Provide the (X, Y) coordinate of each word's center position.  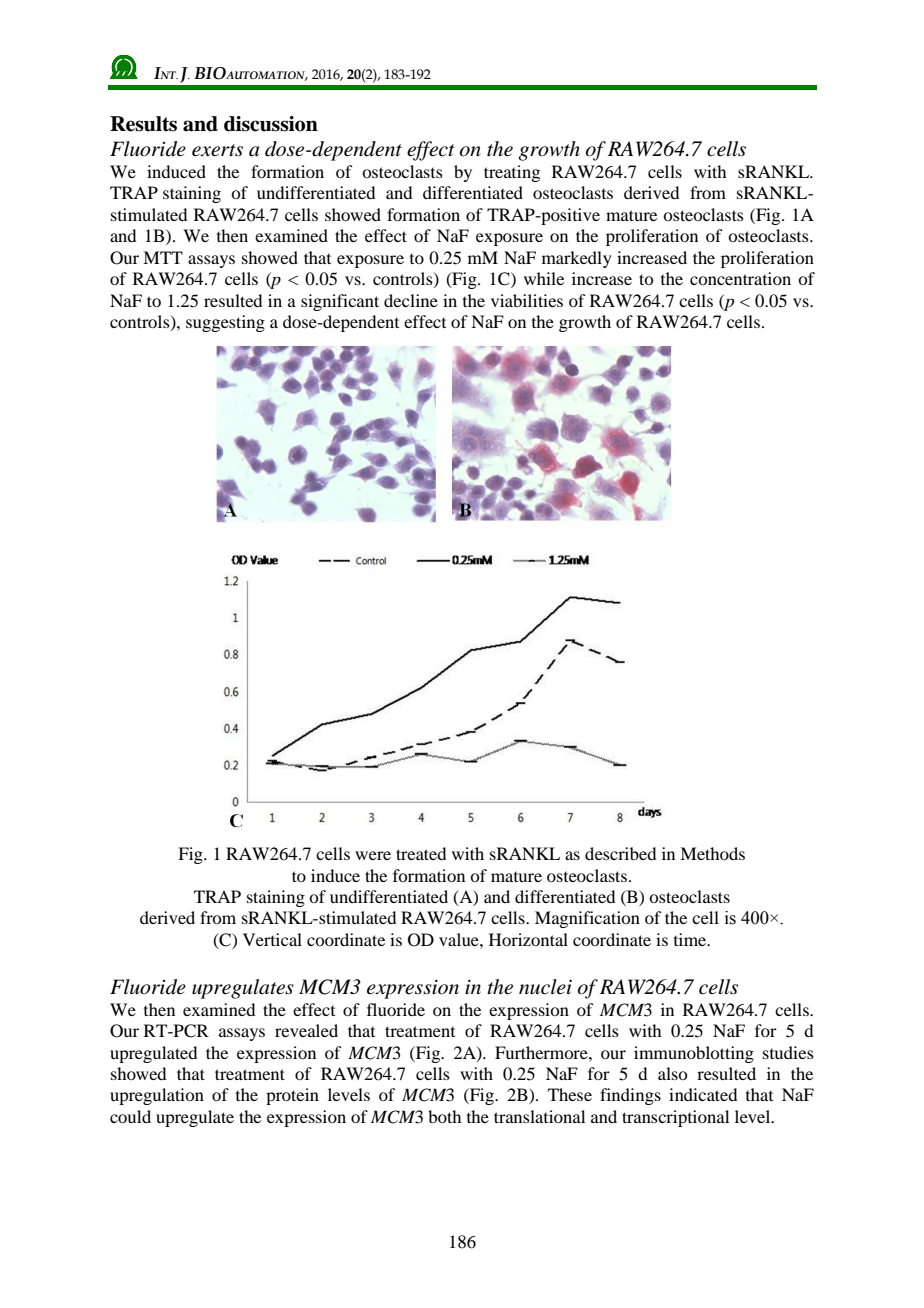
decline (411, 300)
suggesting (225, 323)
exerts (217, 150)
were (373, 855)
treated (421, 853)
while (544, 278)
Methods (712, 853)
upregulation (157, 1096)
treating (512, 173)
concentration (740, 278)
